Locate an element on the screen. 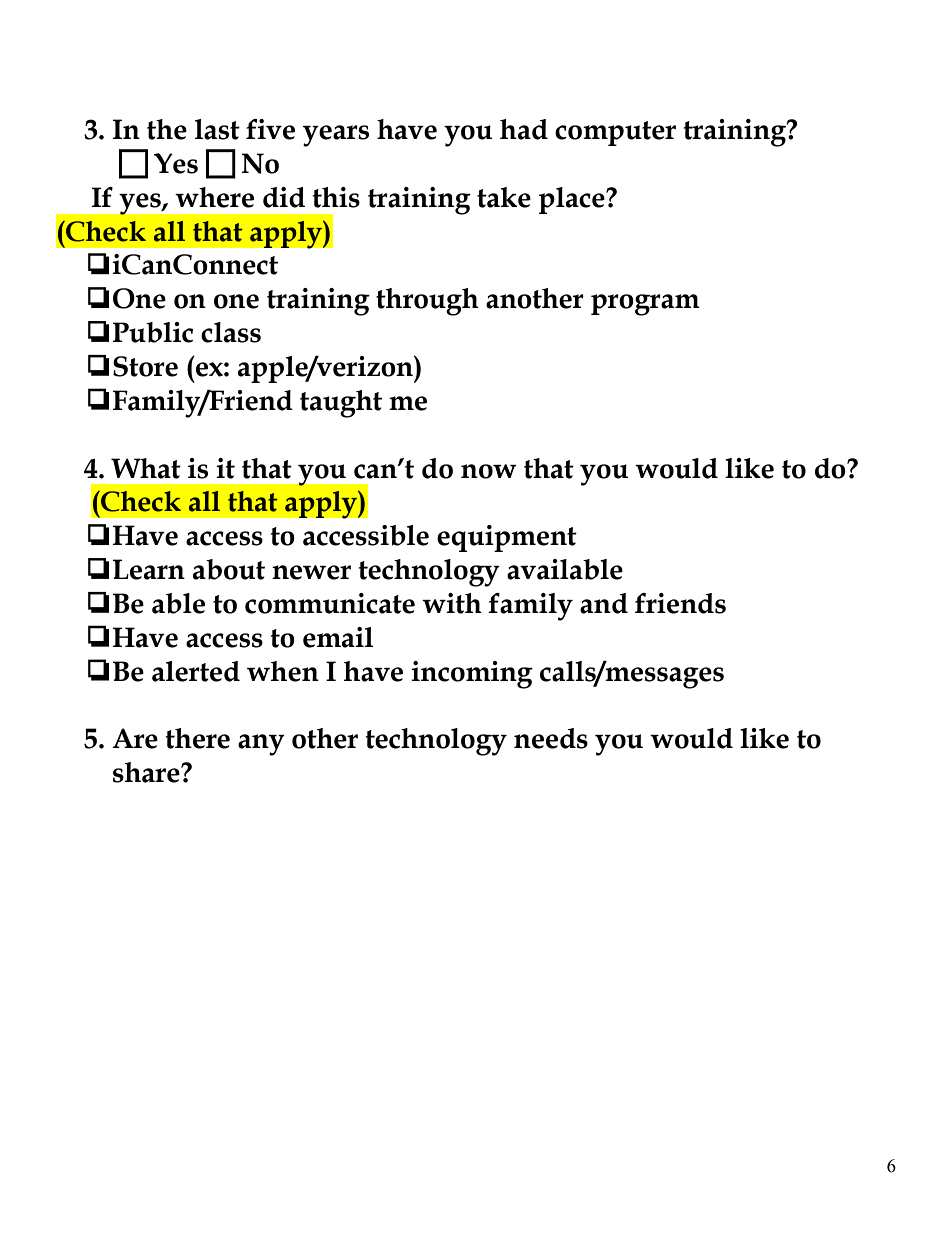  through is located at coordinates (427, 302).
